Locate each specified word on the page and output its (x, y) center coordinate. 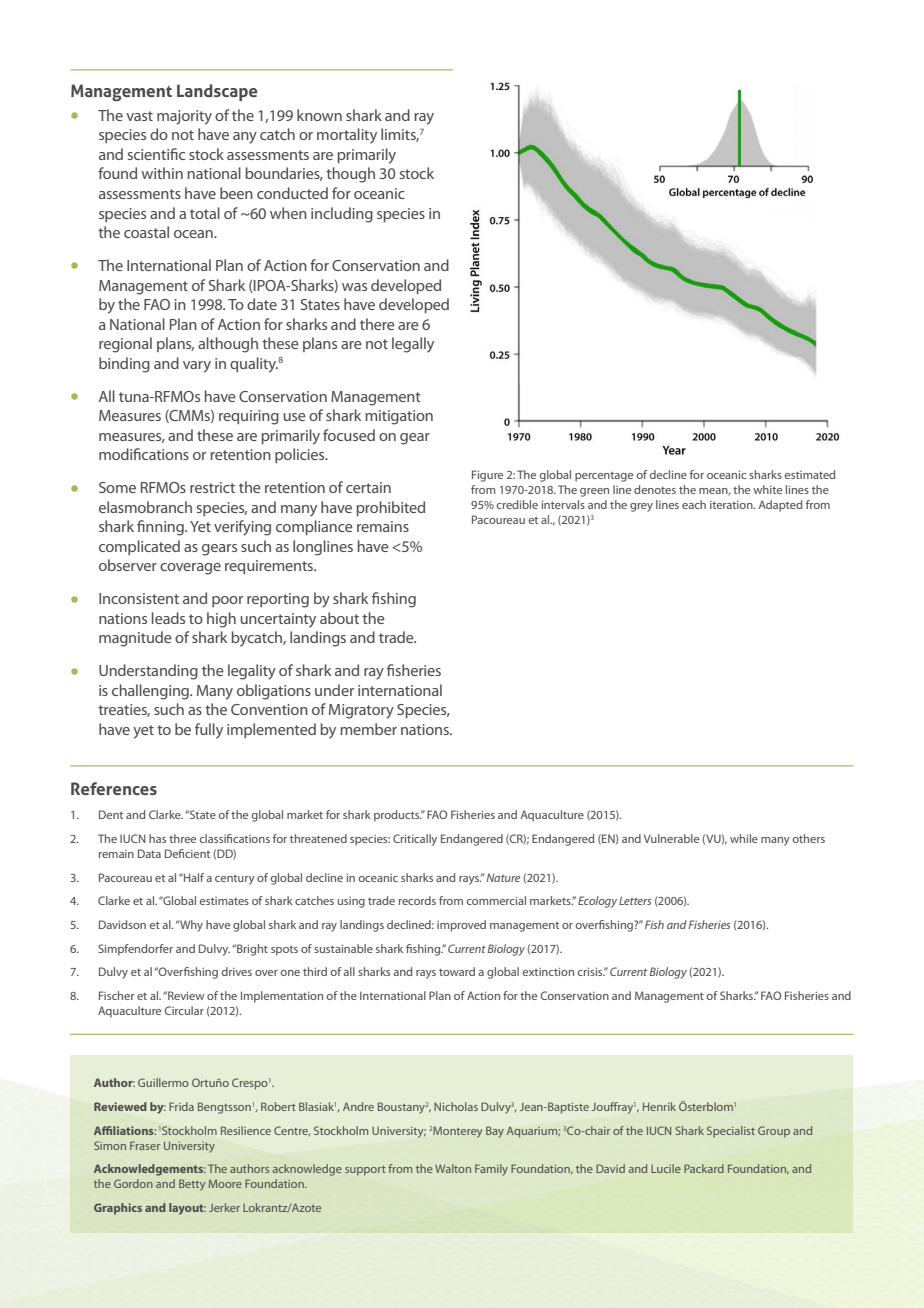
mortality (347, 136)
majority (184, 117)
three (182, 838)
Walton (453, 1168)
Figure (487, 476)
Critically (415, 840)
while (744, 838)
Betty (192, 1185)
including (342, 215)
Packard (704, 1168)
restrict (212, 487)
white (767, 489)
